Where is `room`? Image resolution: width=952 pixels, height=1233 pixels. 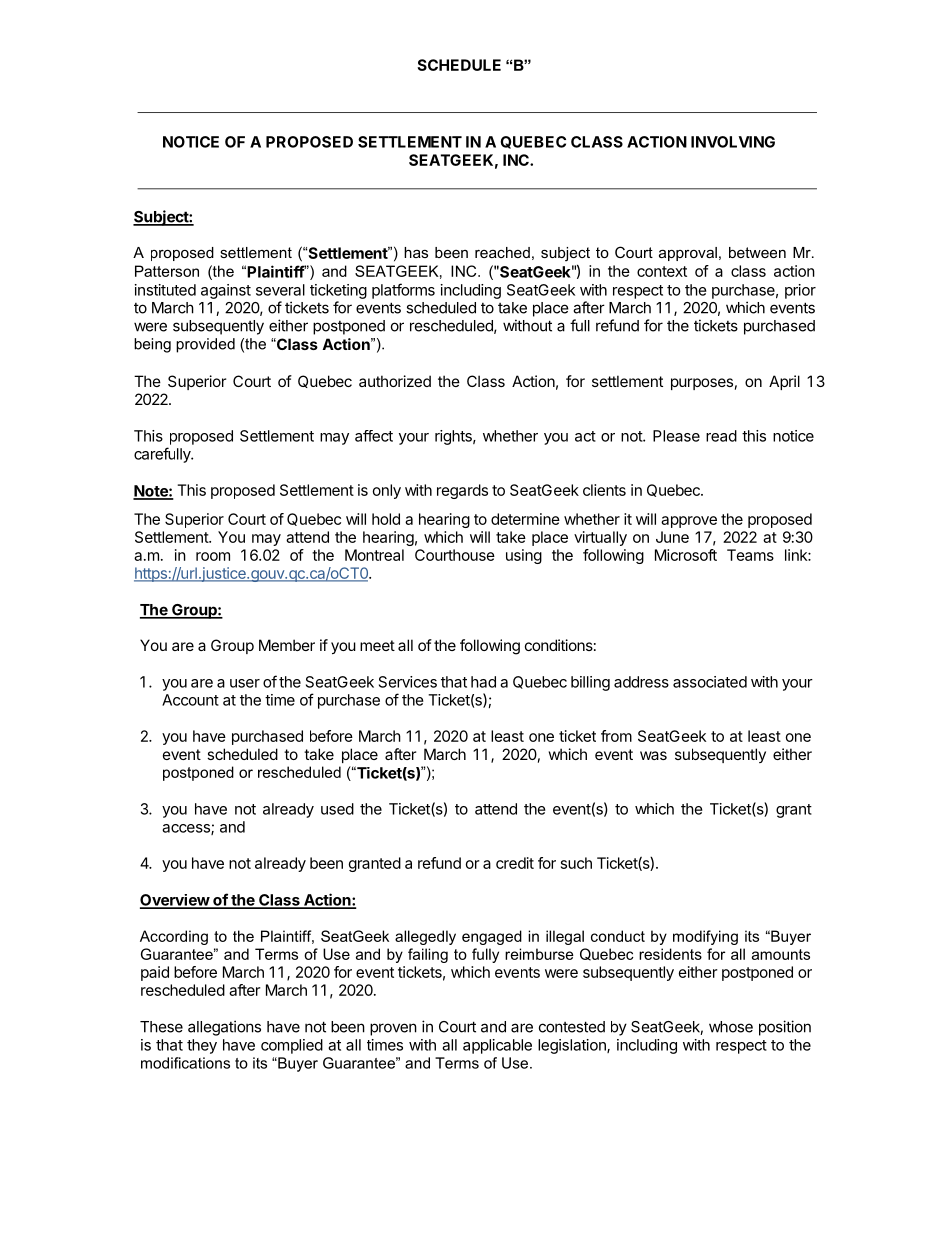
room is located at coordinates (213, 556).
